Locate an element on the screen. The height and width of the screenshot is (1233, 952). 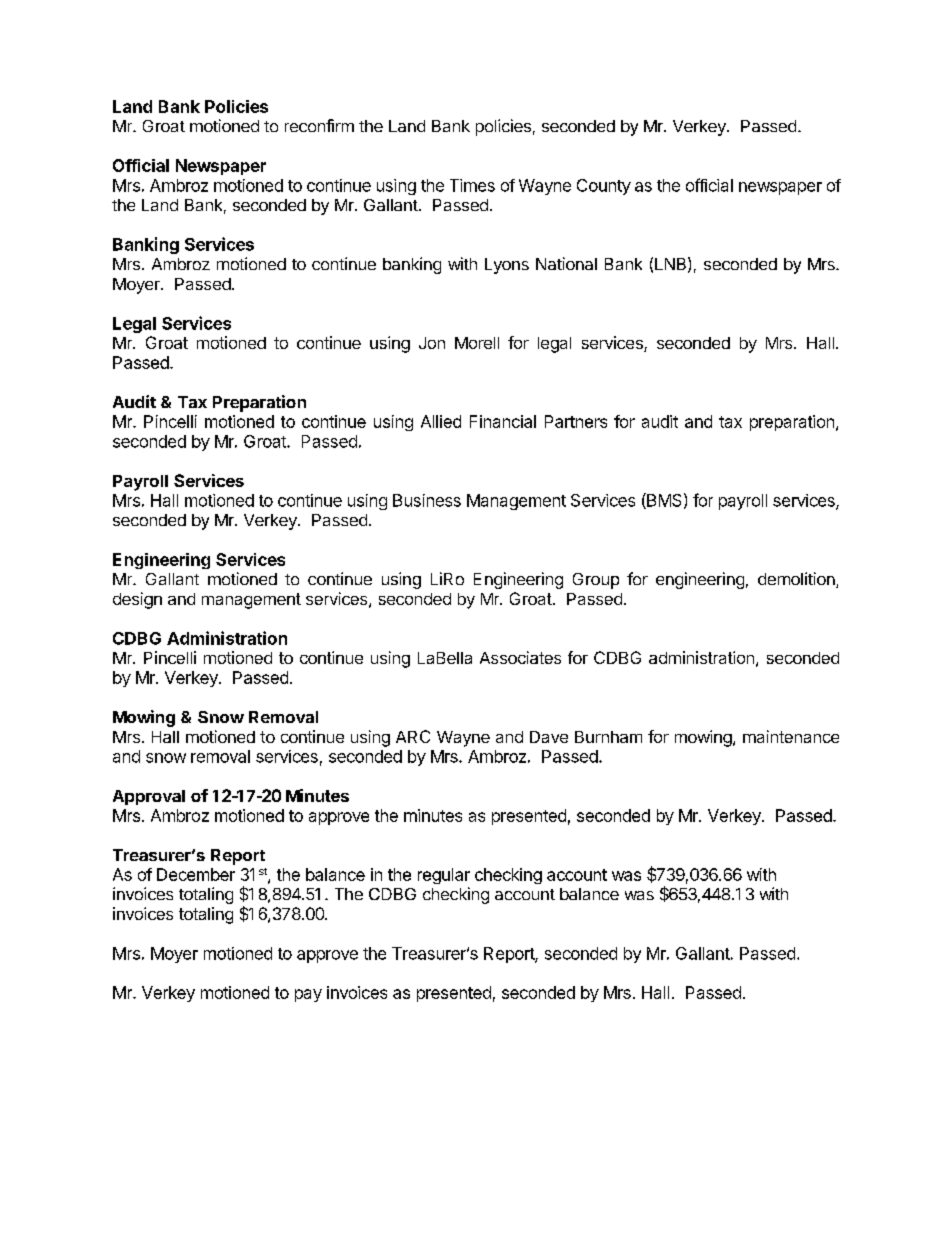
maintenance is located at coordinates (791, 736).
